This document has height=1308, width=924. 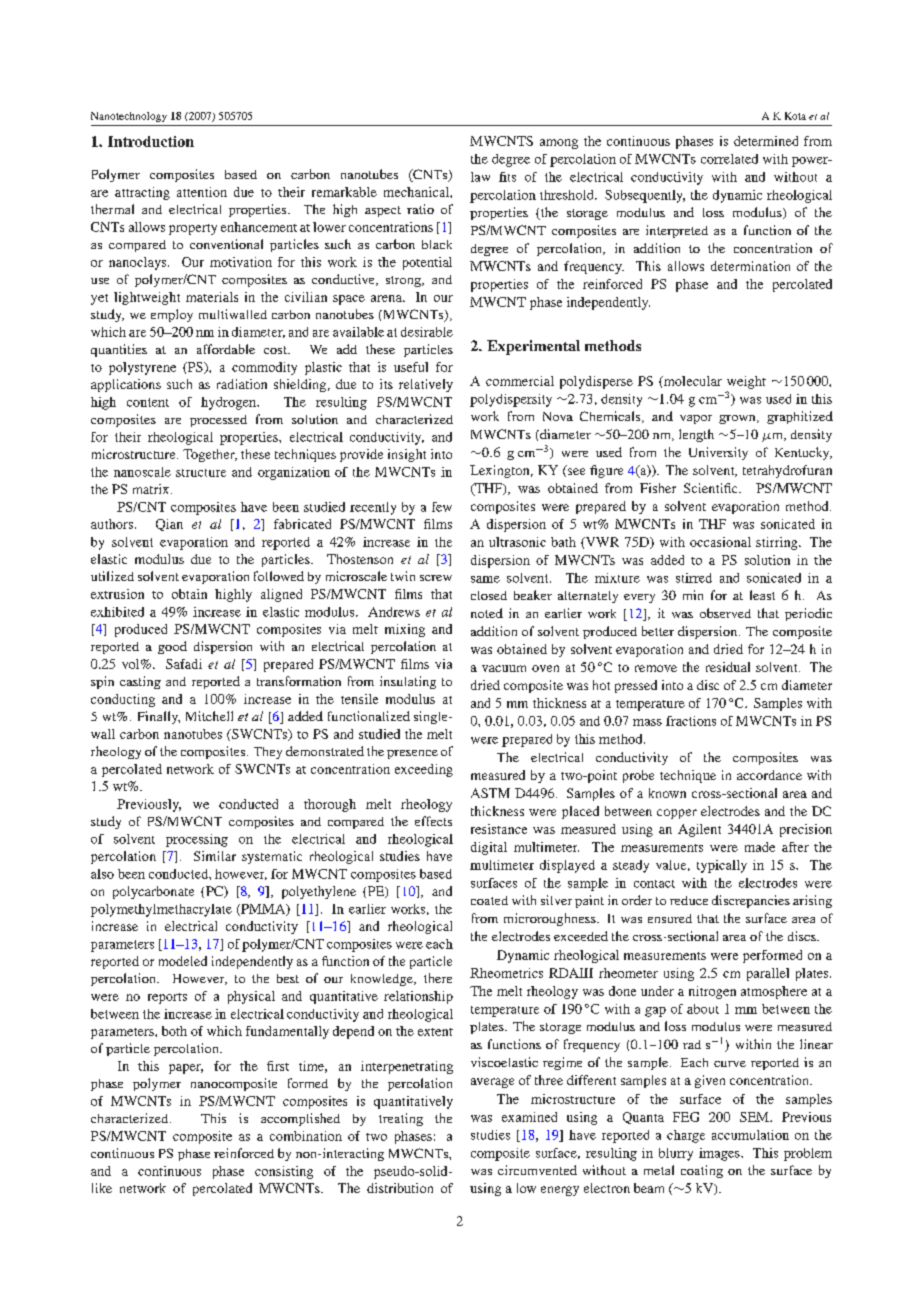 What do you see at coordinates (712, 488) in the document?
I see `Scientific` at bounding box center [712, 488].
